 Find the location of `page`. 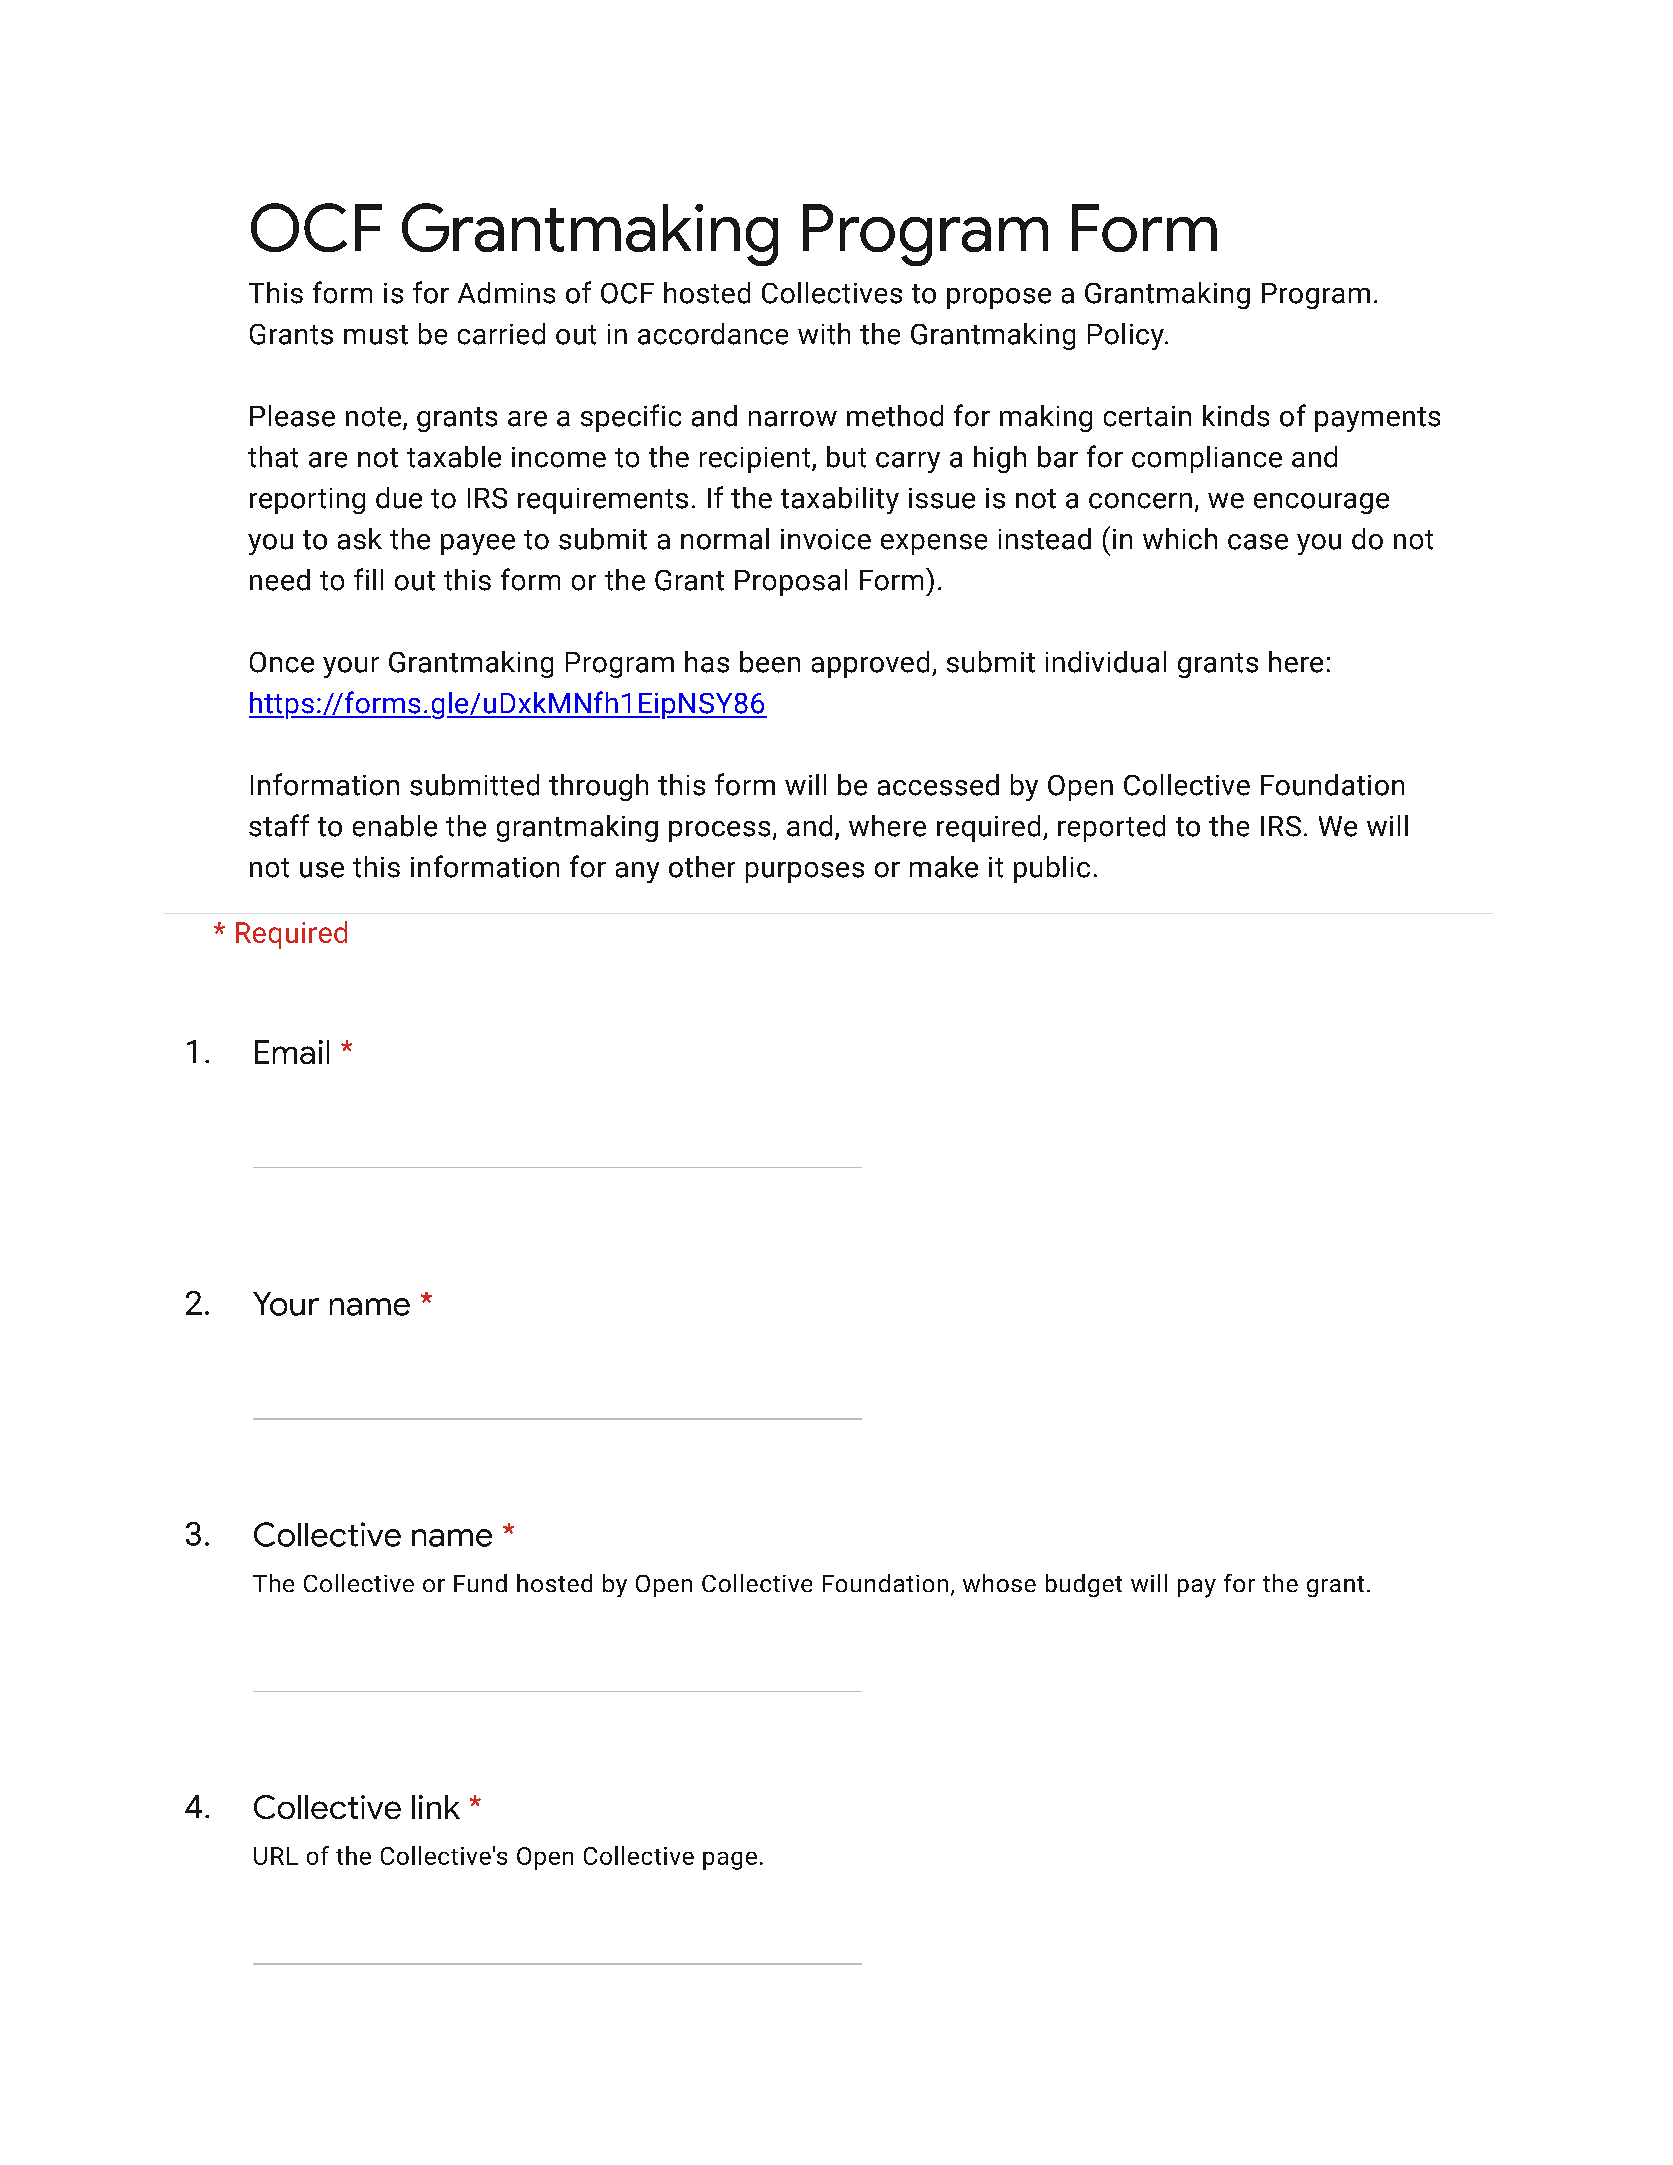

page is located at coordinates (730, 1861).
